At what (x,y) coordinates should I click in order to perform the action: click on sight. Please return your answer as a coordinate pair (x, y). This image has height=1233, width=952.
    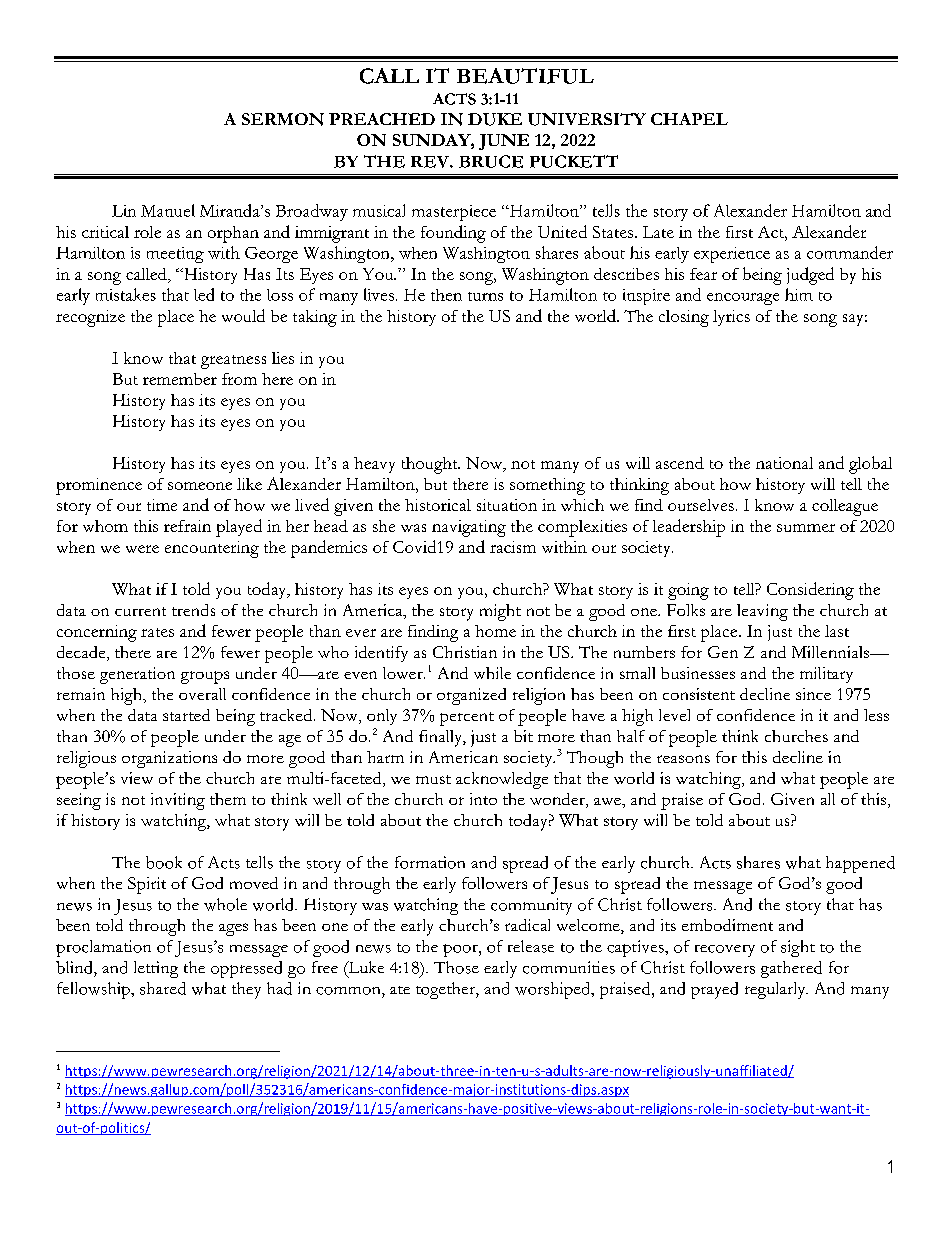
    Looking at the image, I should click on (798, 948).
